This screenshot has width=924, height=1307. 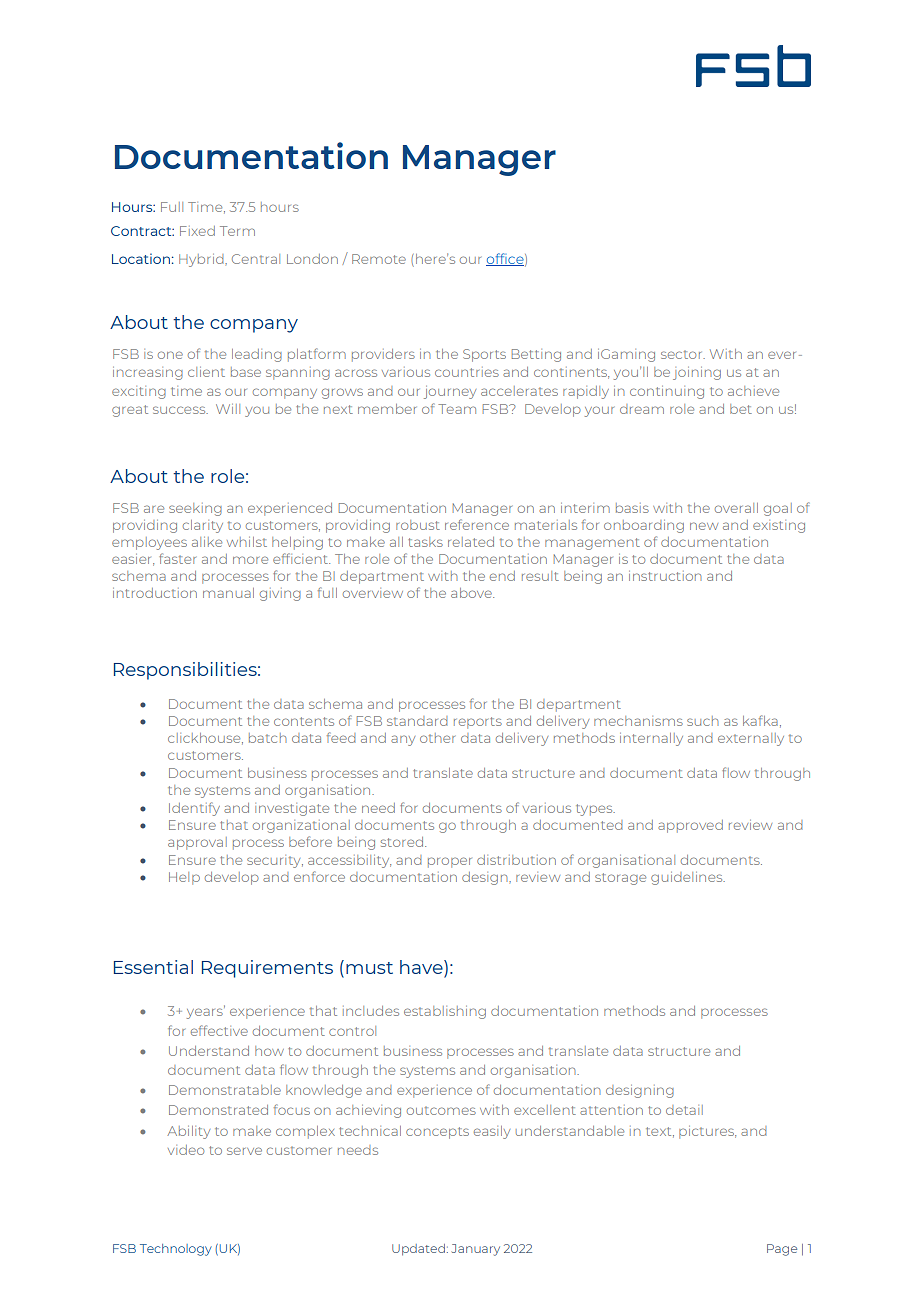 I want to click on manual, so click(x=228, y=593).
